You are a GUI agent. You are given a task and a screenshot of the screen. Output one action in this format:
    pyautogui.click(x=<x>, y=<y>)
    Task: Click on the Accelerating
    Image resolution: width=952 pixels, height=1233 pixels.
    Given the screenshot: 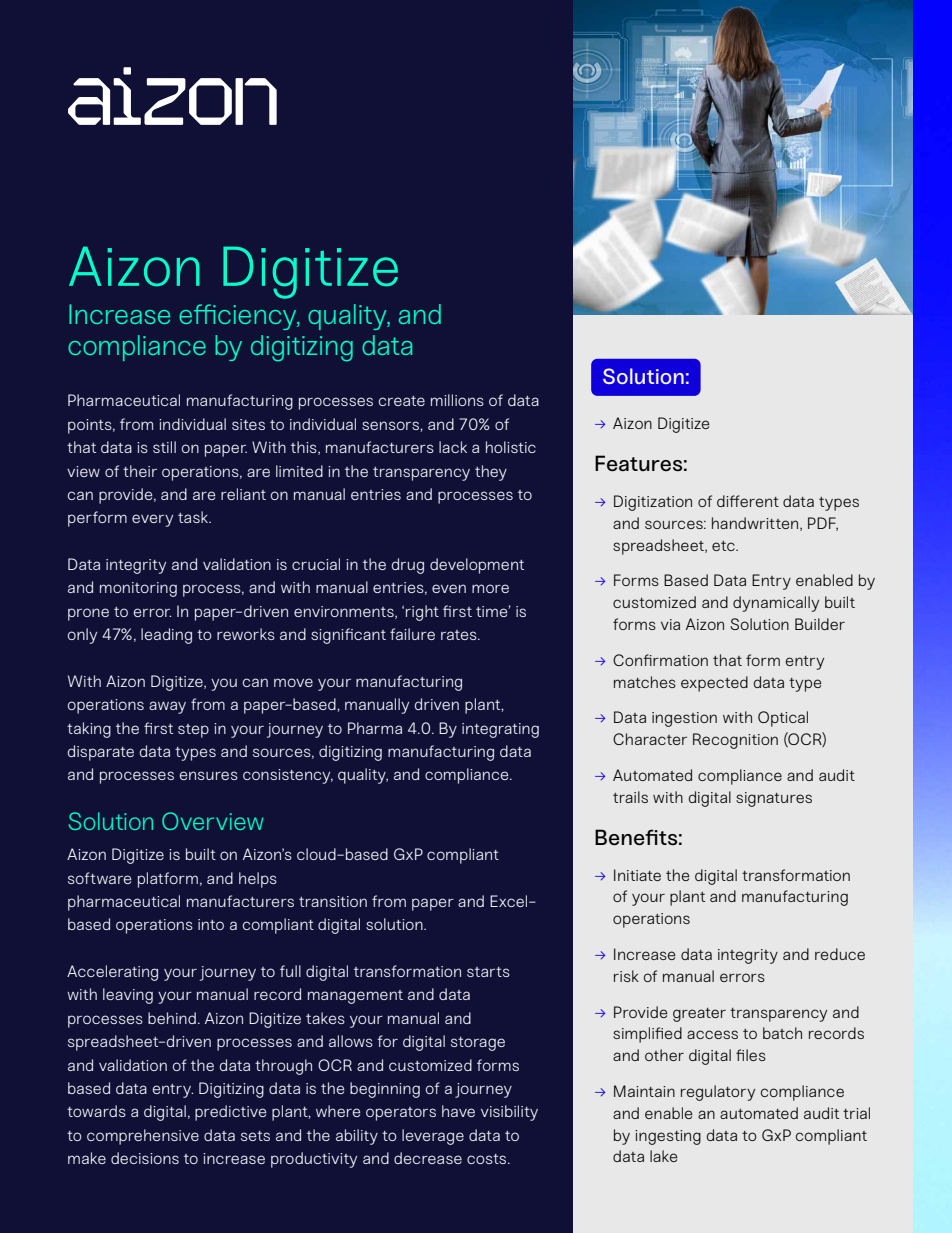 What is the action you would take?
    pyautogui.click(x=112, y=973)
